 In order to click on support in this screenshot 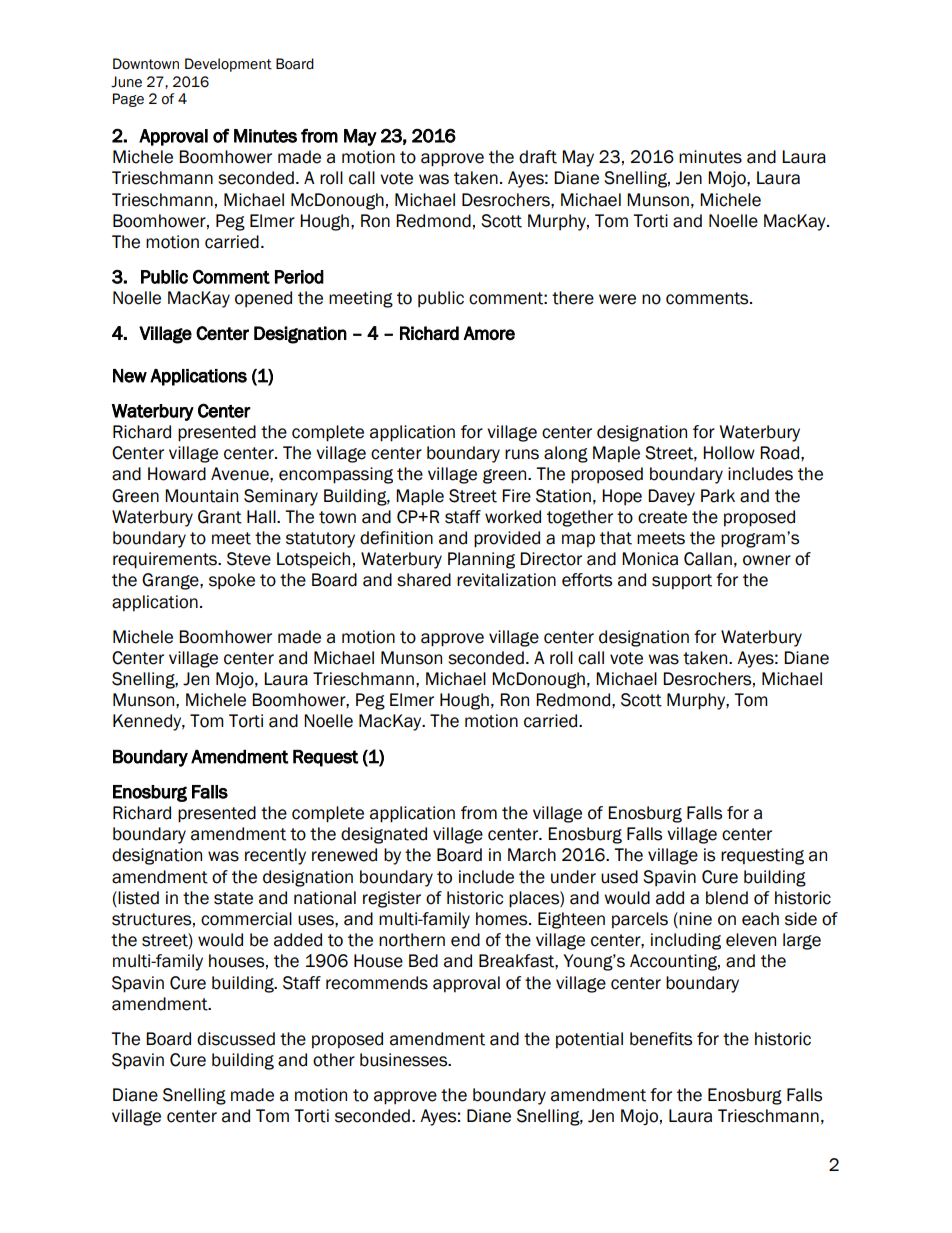, I will do `click(682, 582)`.
